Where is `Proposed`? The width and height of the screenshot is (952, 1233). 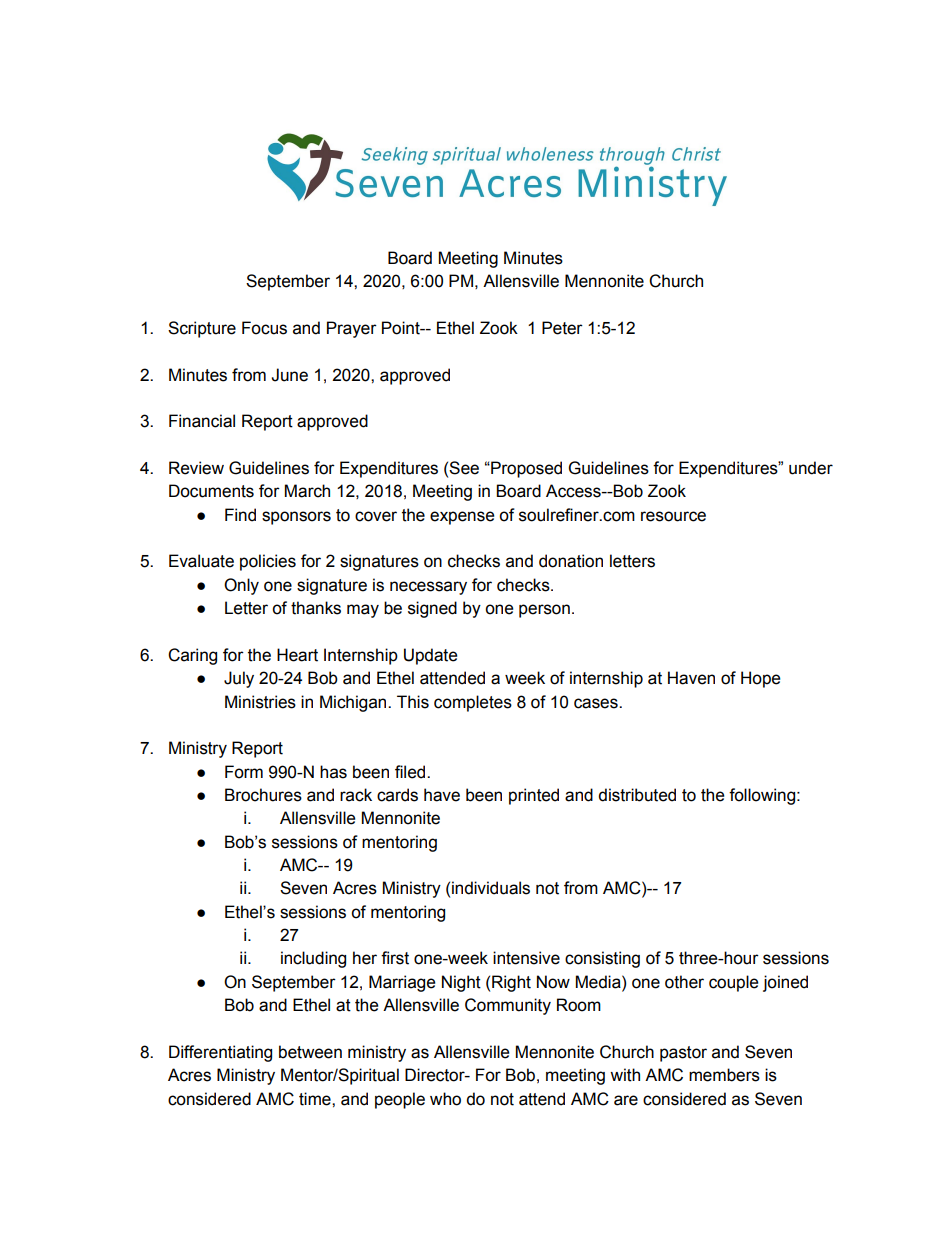 Proposed is located at coordinates (525, 469).
